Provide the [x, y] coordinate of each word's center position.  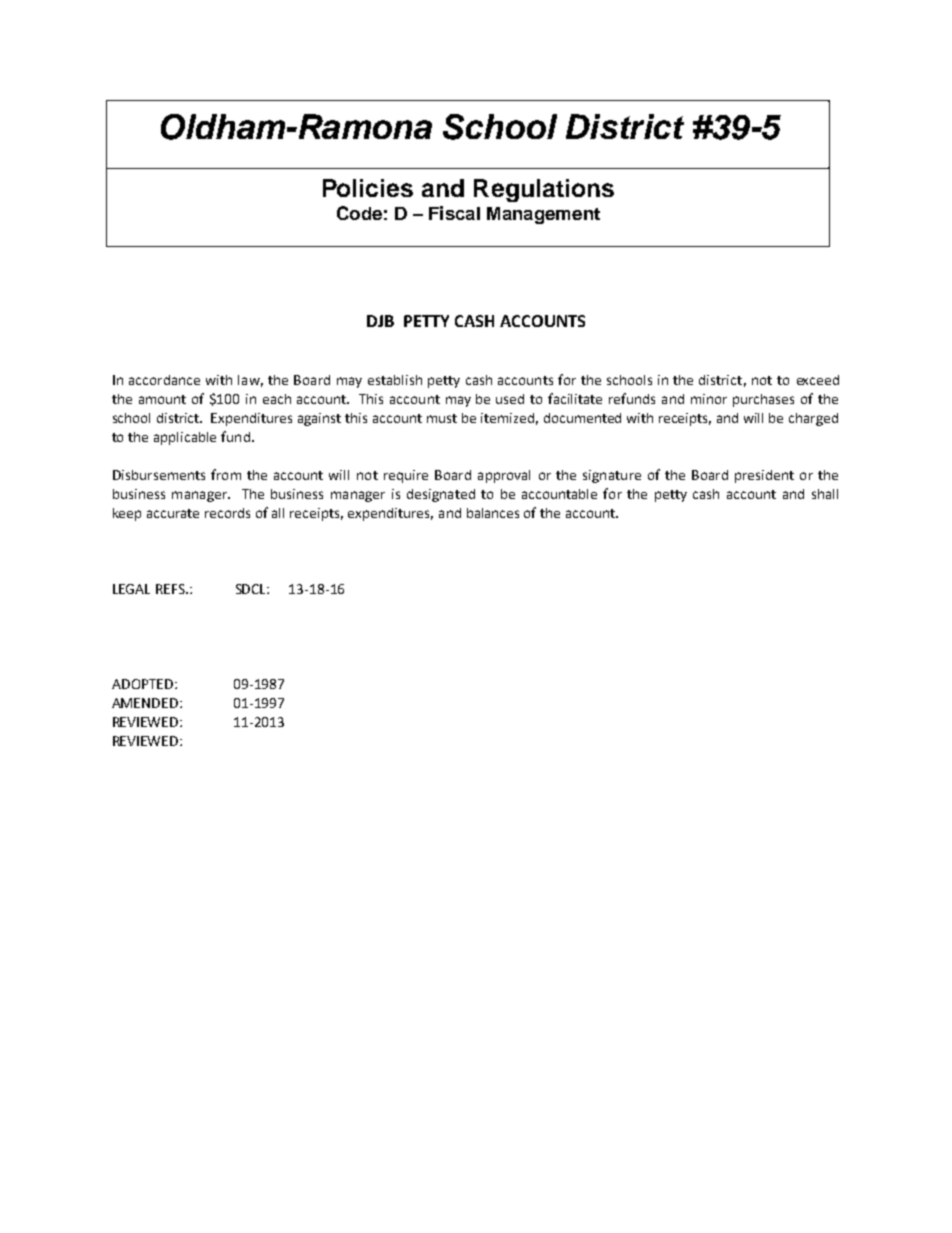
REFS [171, 589]
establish [395, 380]
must [442, 418]
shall [825, 494]
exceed [818, 380]
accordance [164, 380]
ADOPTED [142, 684]
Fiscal [454, 213]
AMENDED [145, 703]
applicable [185, 438]
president [764, 476]
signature [612, 476]
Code [359, 213]
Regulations [544, 190]
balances [493, 513]
